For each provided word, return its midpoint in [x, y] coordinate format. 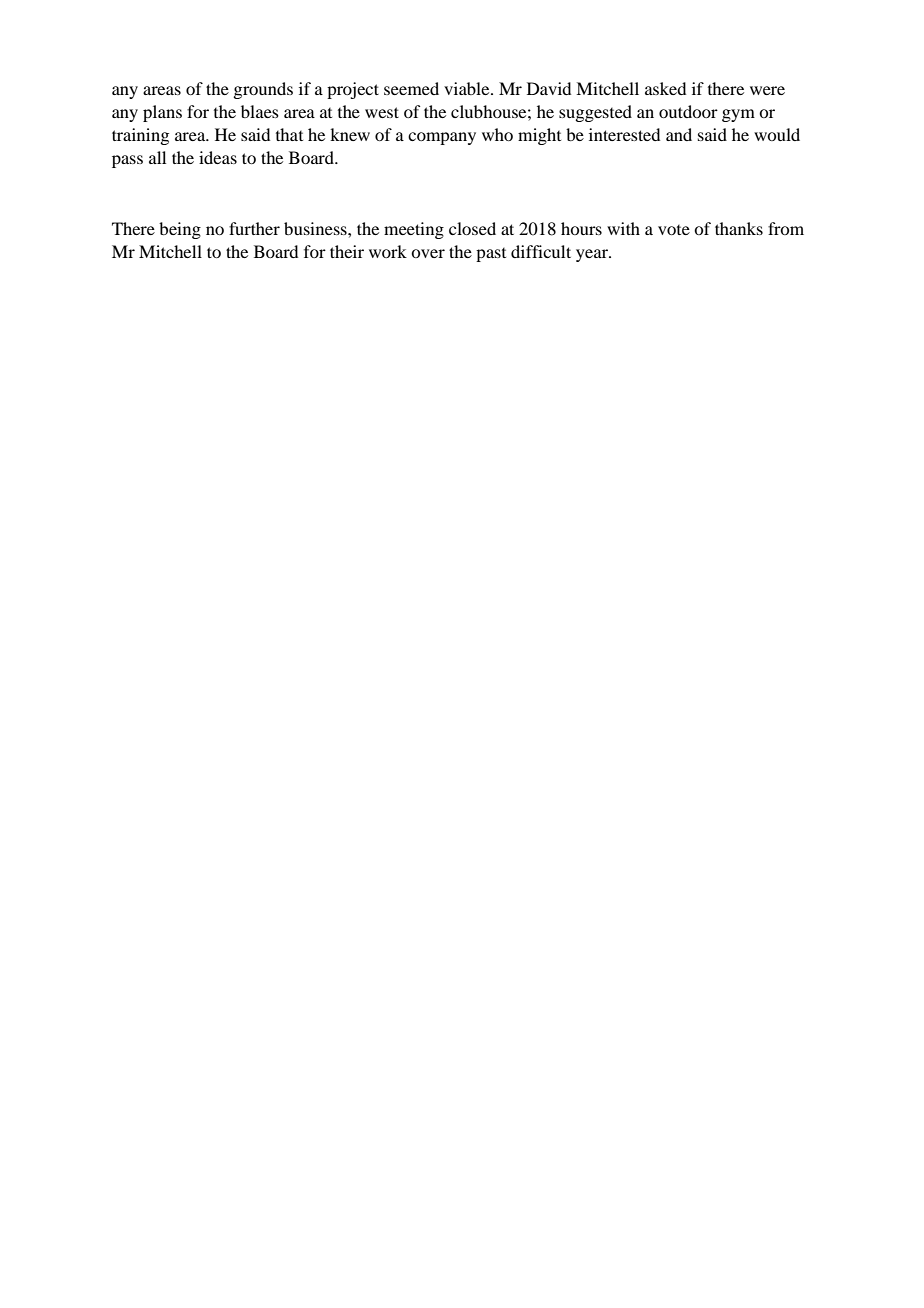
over [428, 253]
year [593, 255]
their [347, 251]
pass [127, 161]
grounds [263, 90]
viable [468, 88]
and [679, 134]
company [442, 138]
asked [665, 88]
